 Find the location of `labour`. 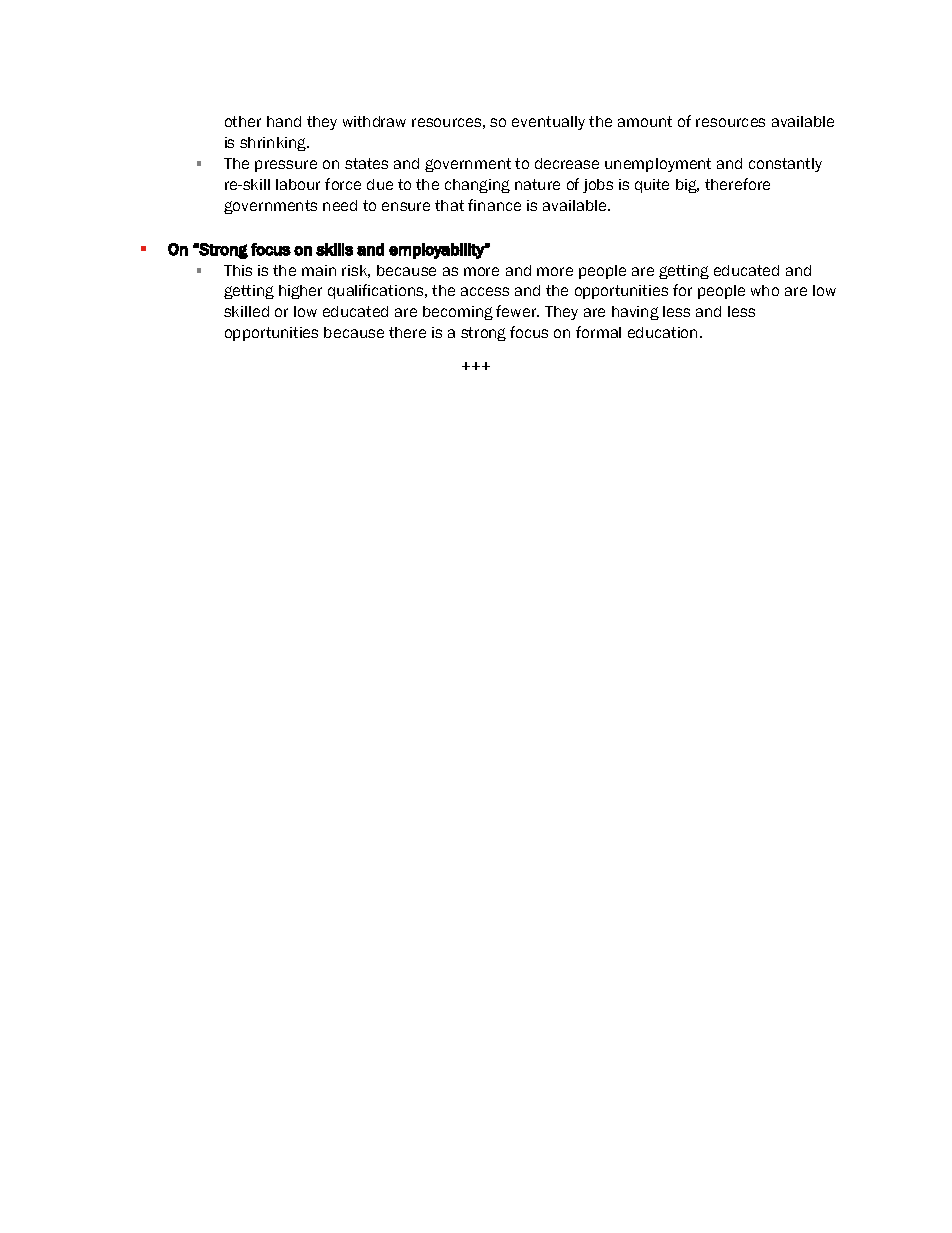

labour is located at coordinates (298, 184).
